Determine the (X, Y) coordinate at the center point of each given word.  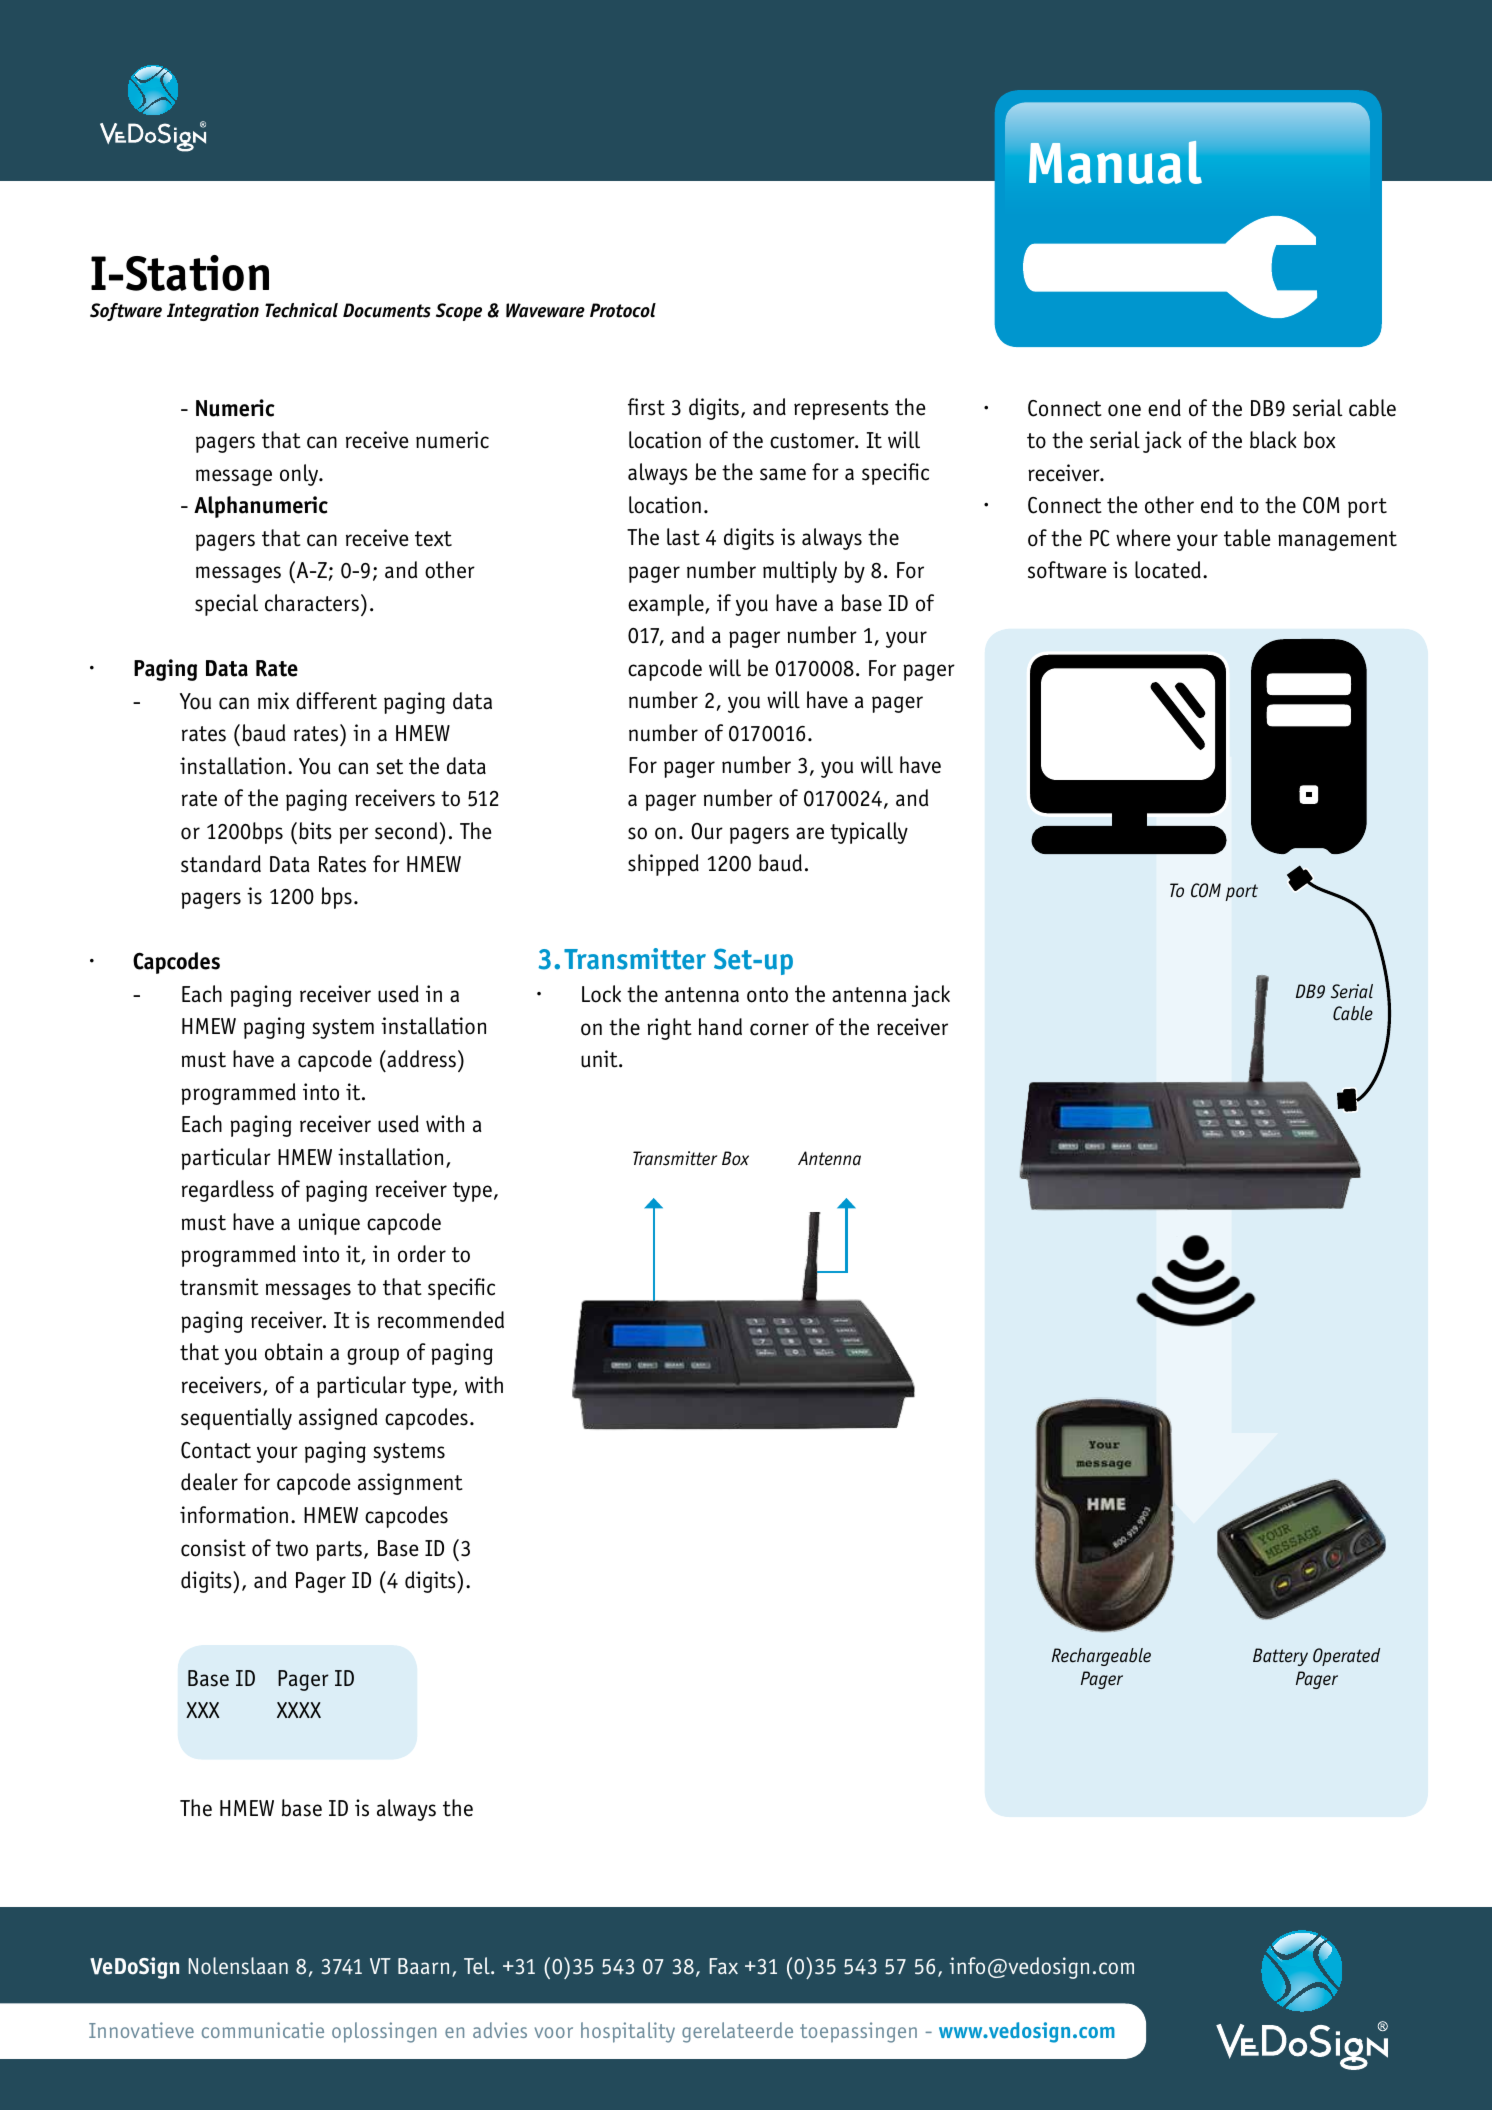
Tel (478, 1965)
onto (767, 995)
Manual (1115, 162)
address (420, 1059)
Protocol (623, 310)
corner (779, 1029)
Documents (387, 310)
